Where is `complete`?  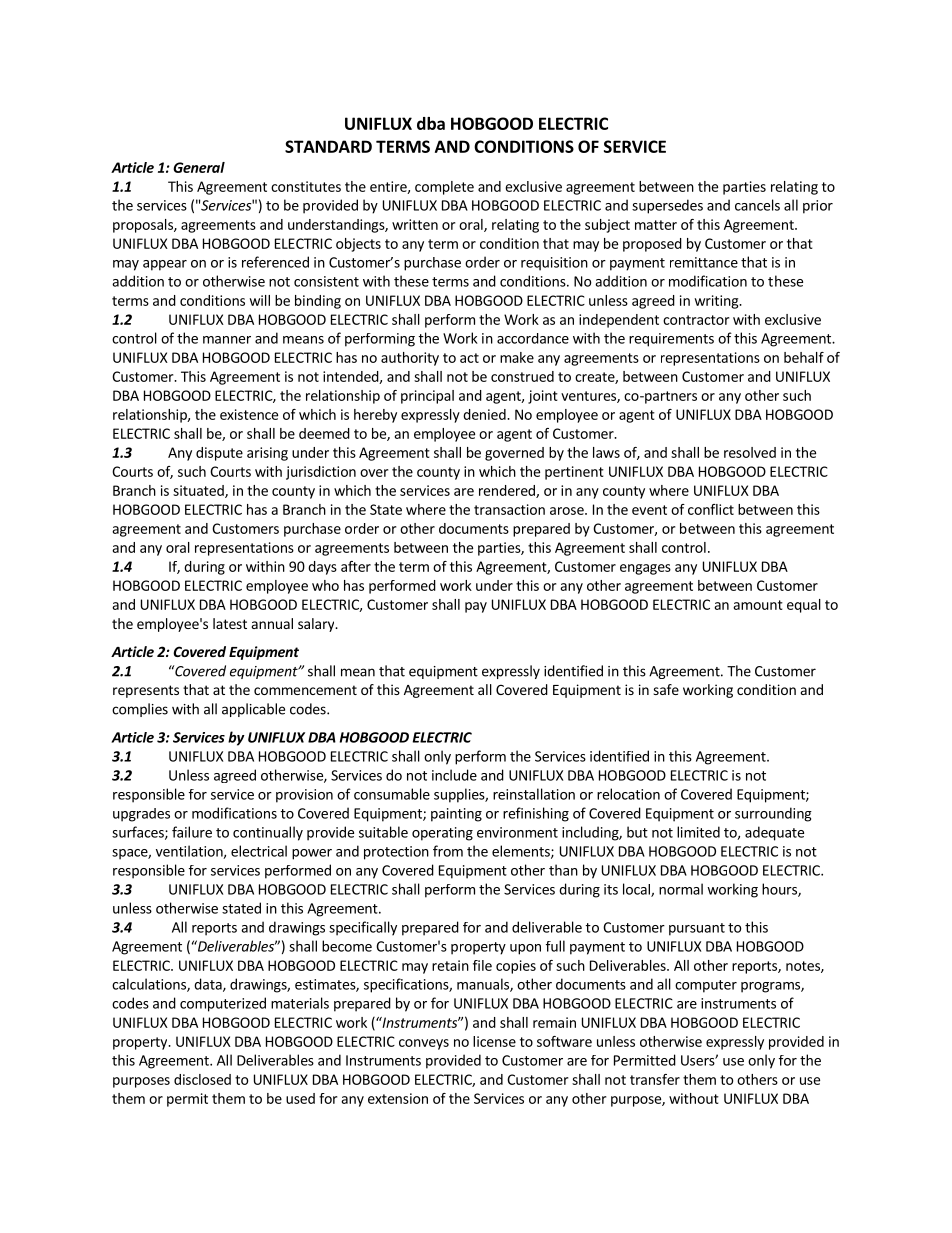 complete is located at coordinates (444, 188).
